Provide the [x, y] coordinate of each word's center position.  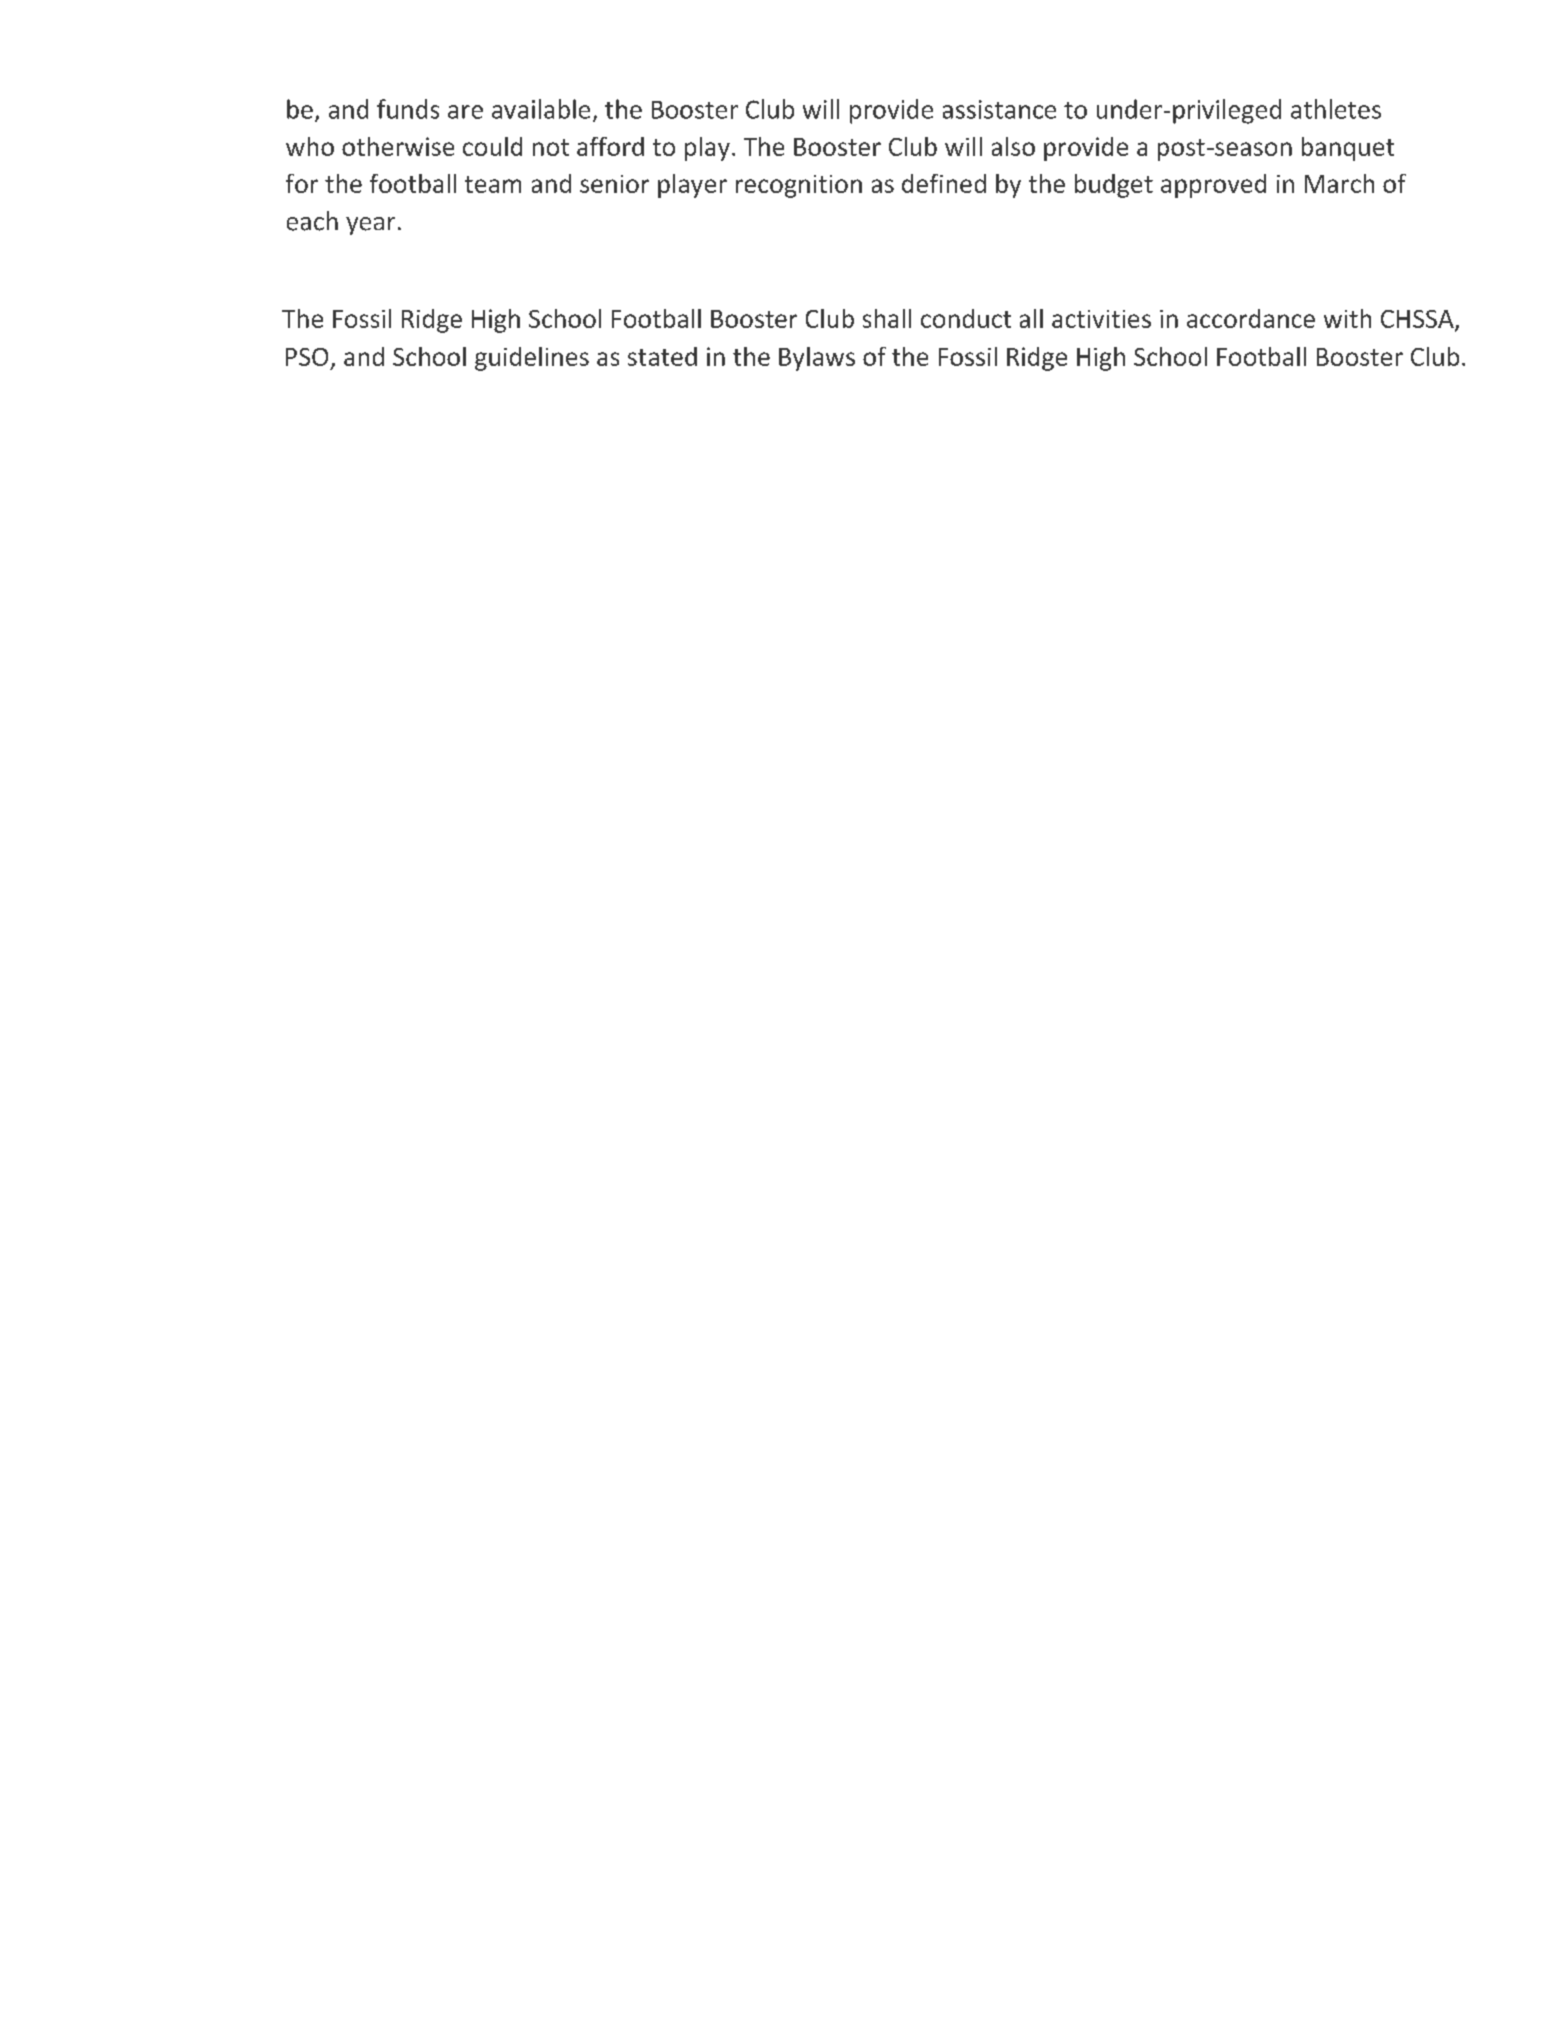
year [370, 226]
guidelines [532, 359]
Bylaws [817, 359]
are [465, 112]
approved [1213, 186]
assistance [999, 109]
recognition [799, 186]
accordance [1251, 318]
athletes [1336, 109]
